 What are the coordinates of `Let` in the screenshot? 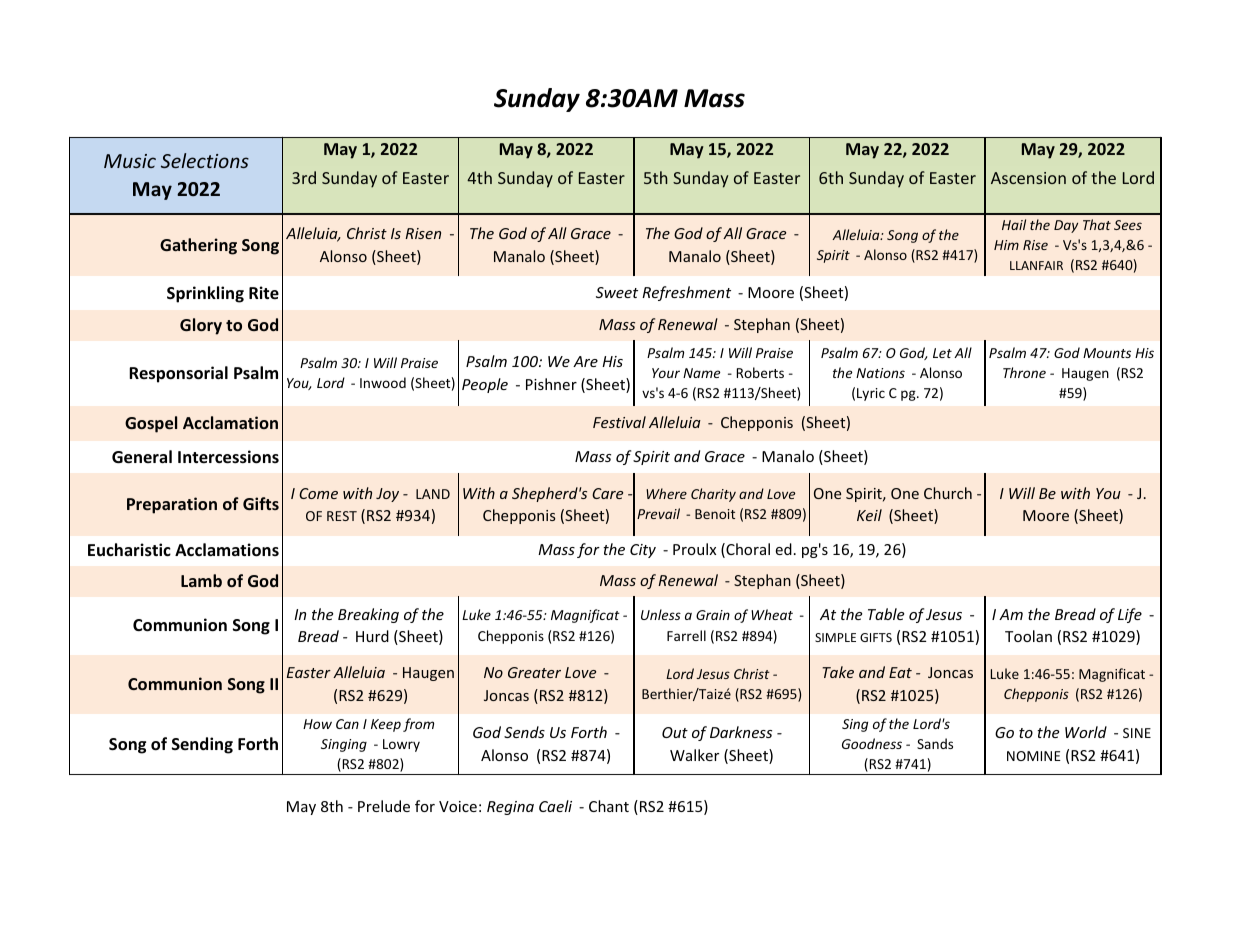 It's located at (942, 353).
